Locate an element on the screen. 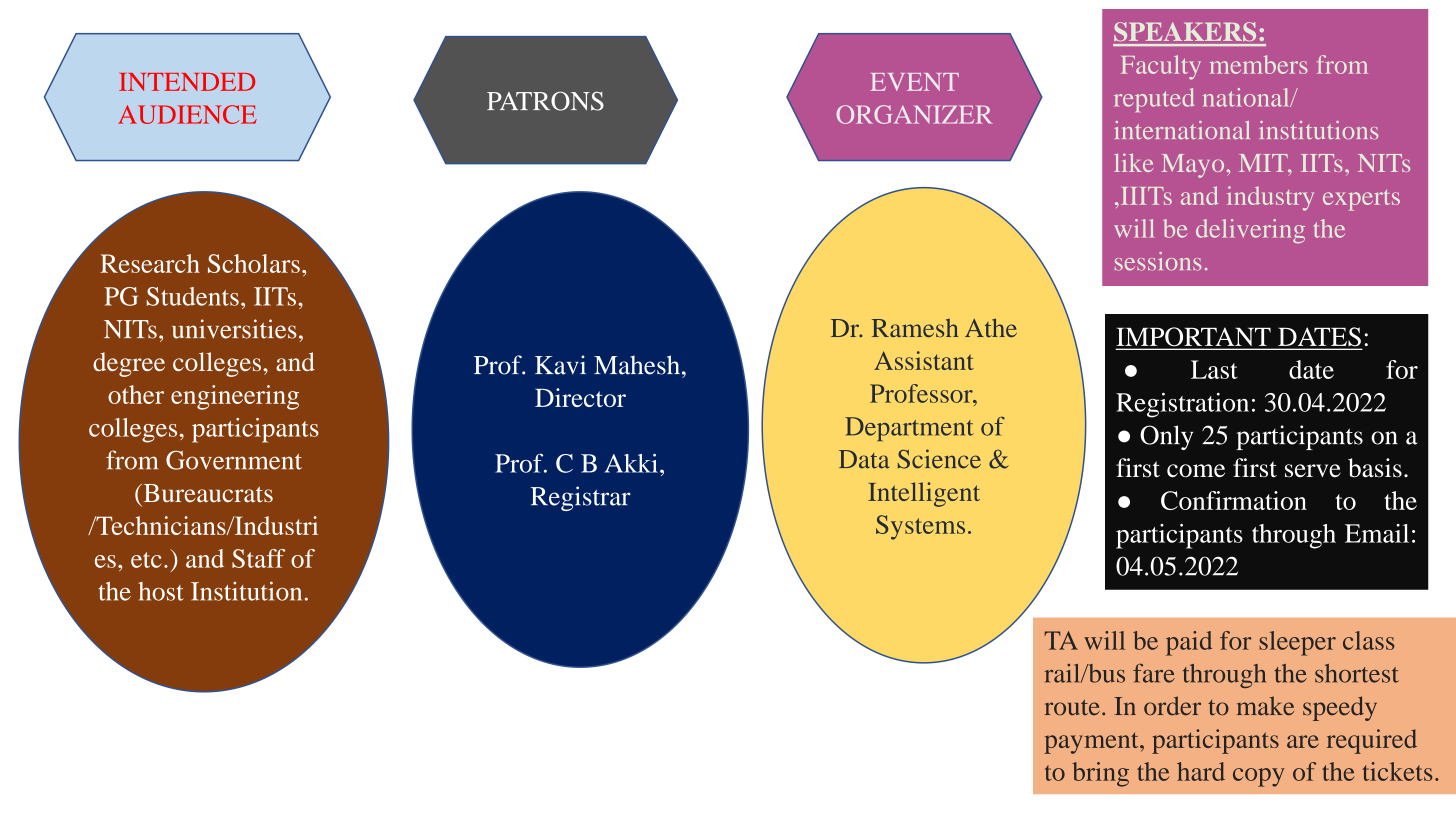 The image size is (1456, 819). INTENDED is located at coordinates (187, 82).
